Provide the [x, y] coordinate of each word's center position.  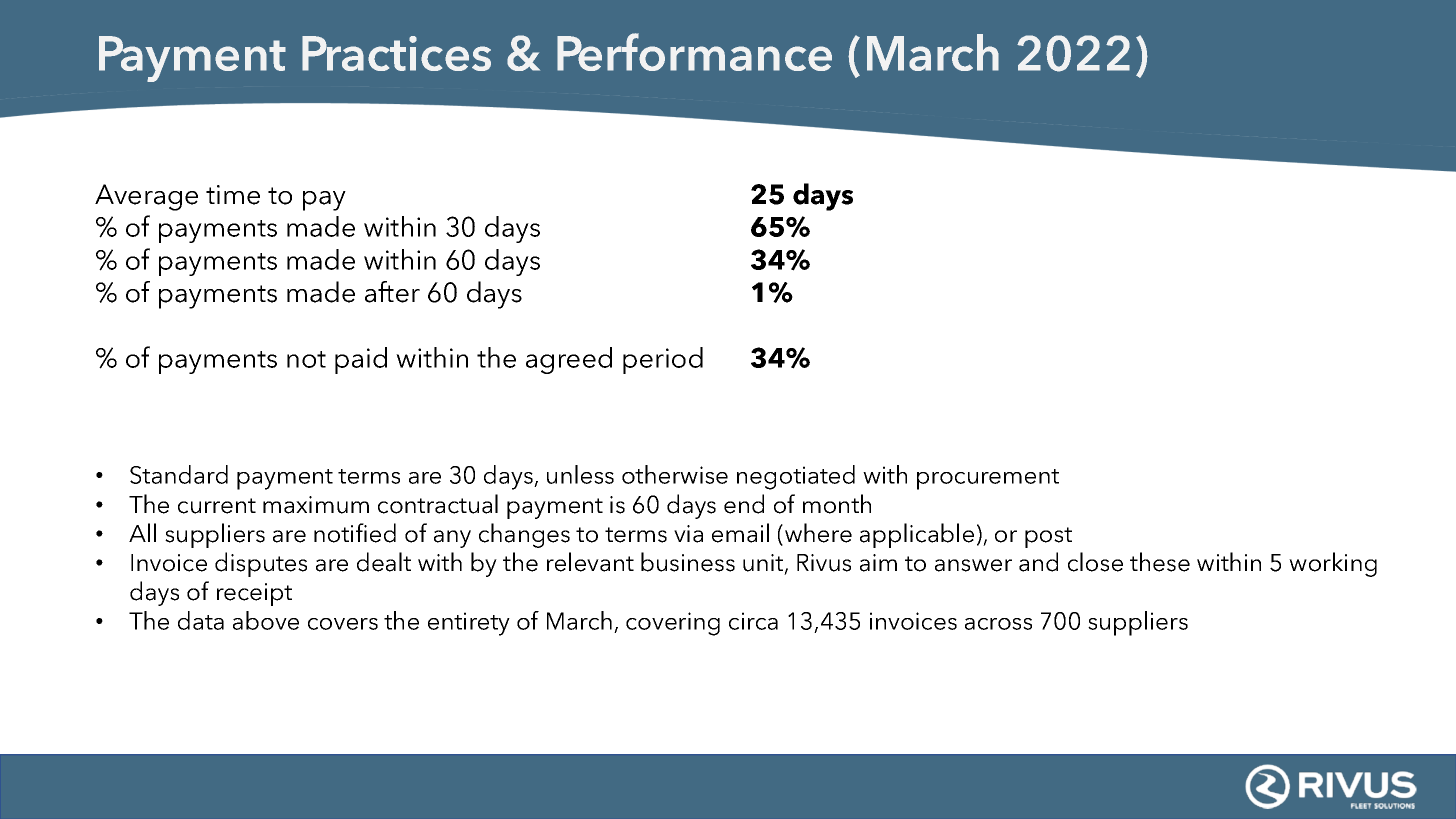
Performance [694, 52]
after [392, 292]
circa [753, 621]
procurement [988, 479]
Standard [179, 474]
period [663, 360]
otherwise [675, 474]
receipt [254, 594]
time [233, 195]
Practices [396, 53]
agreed [569, 360]
